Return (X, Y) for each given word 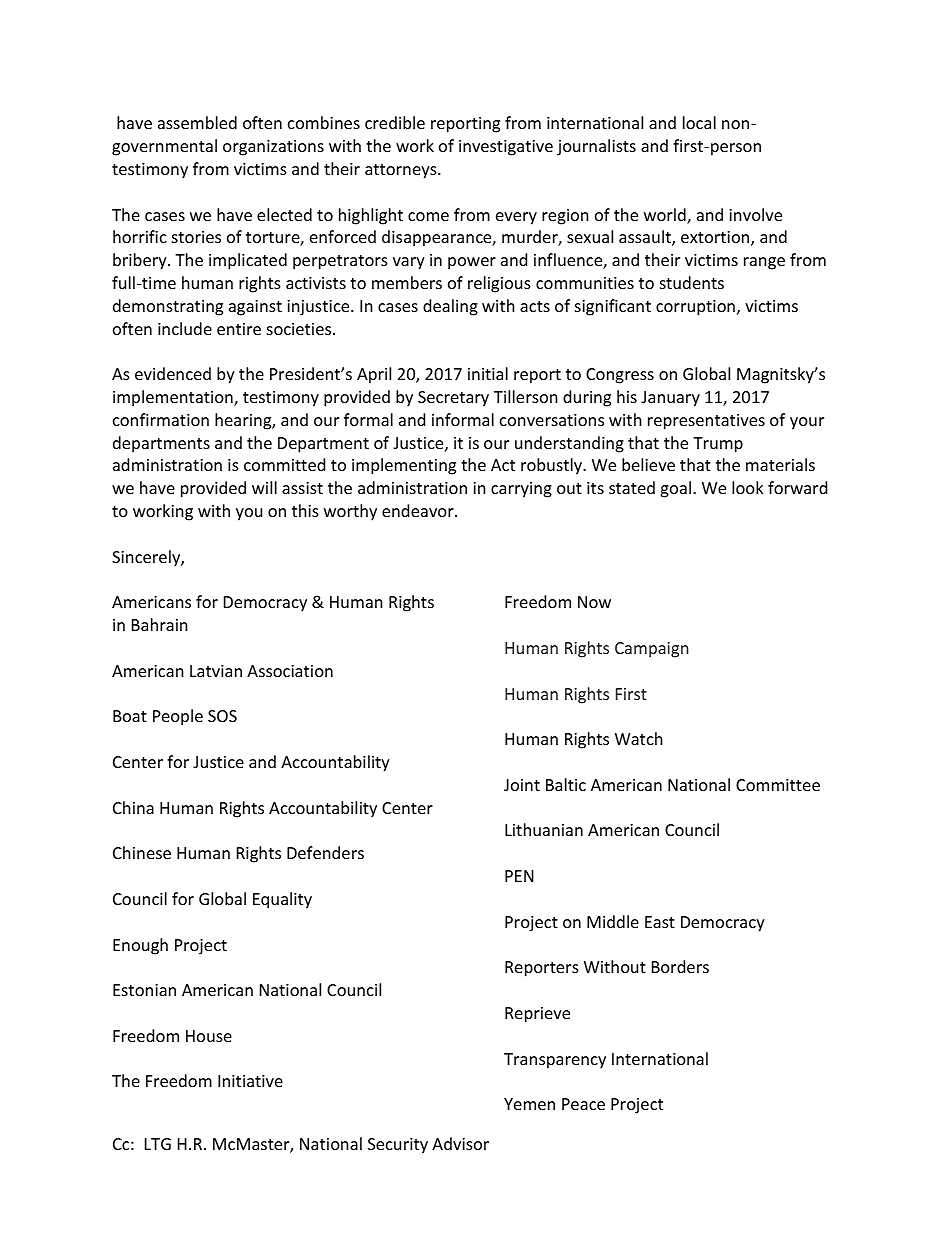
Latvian (216, 671)
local (699, 122)
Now (594, 602)
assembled (197, 122)
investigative (506, 148)
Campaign (651, 650)
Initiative (250, 1081)
